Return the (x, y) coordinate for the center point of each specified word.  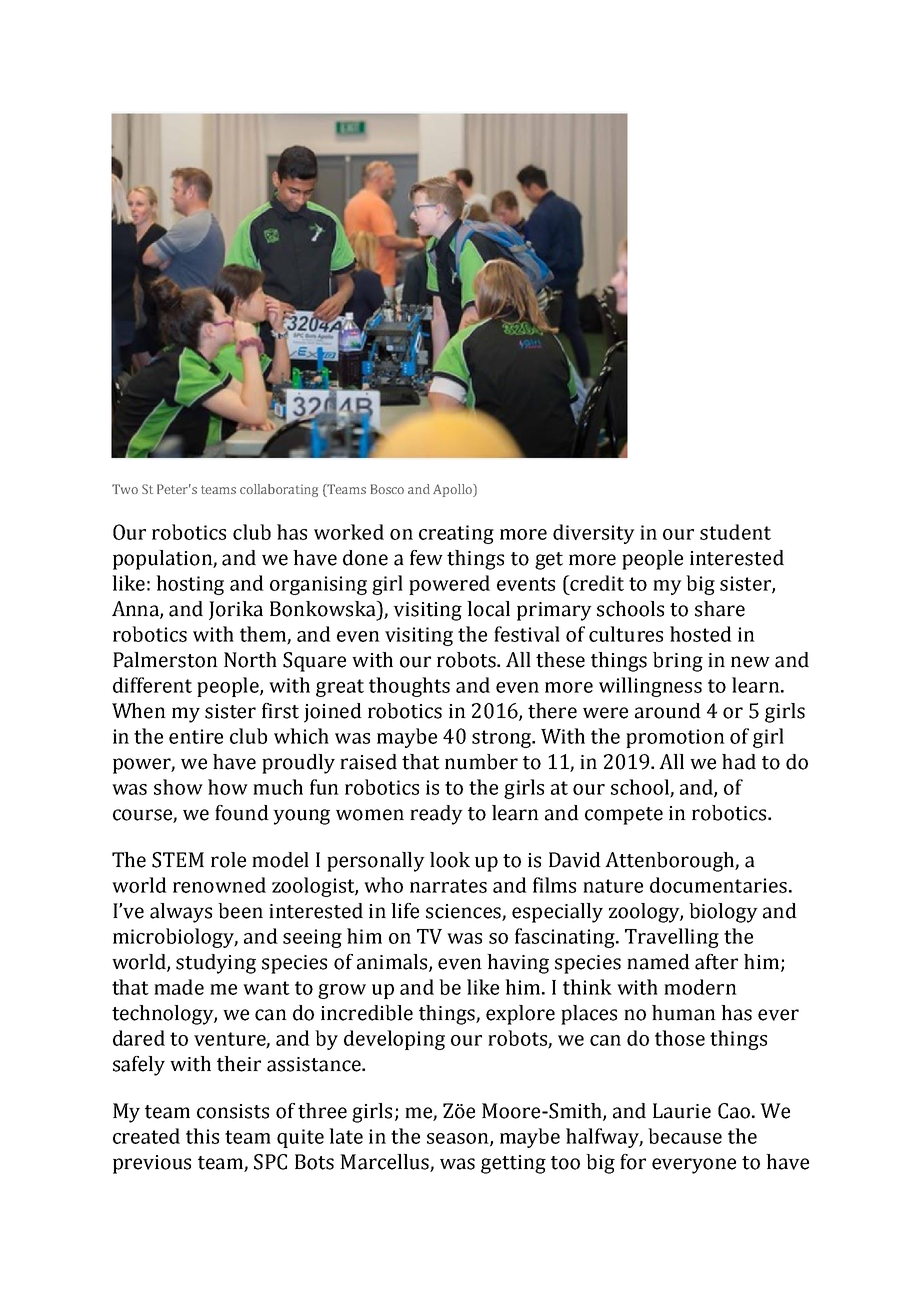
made (179, 987)
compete (624, 816)
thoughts (409, 687)
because (685, 1136)
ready (436, 815)
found (242, 813)
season (459, 1139)
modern (700, 987)
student (735, 532)
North (250, 660)
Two (125, 489)
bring (678, 662)
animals (393, 963)
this (202, 1136)
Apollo (453, 490)
